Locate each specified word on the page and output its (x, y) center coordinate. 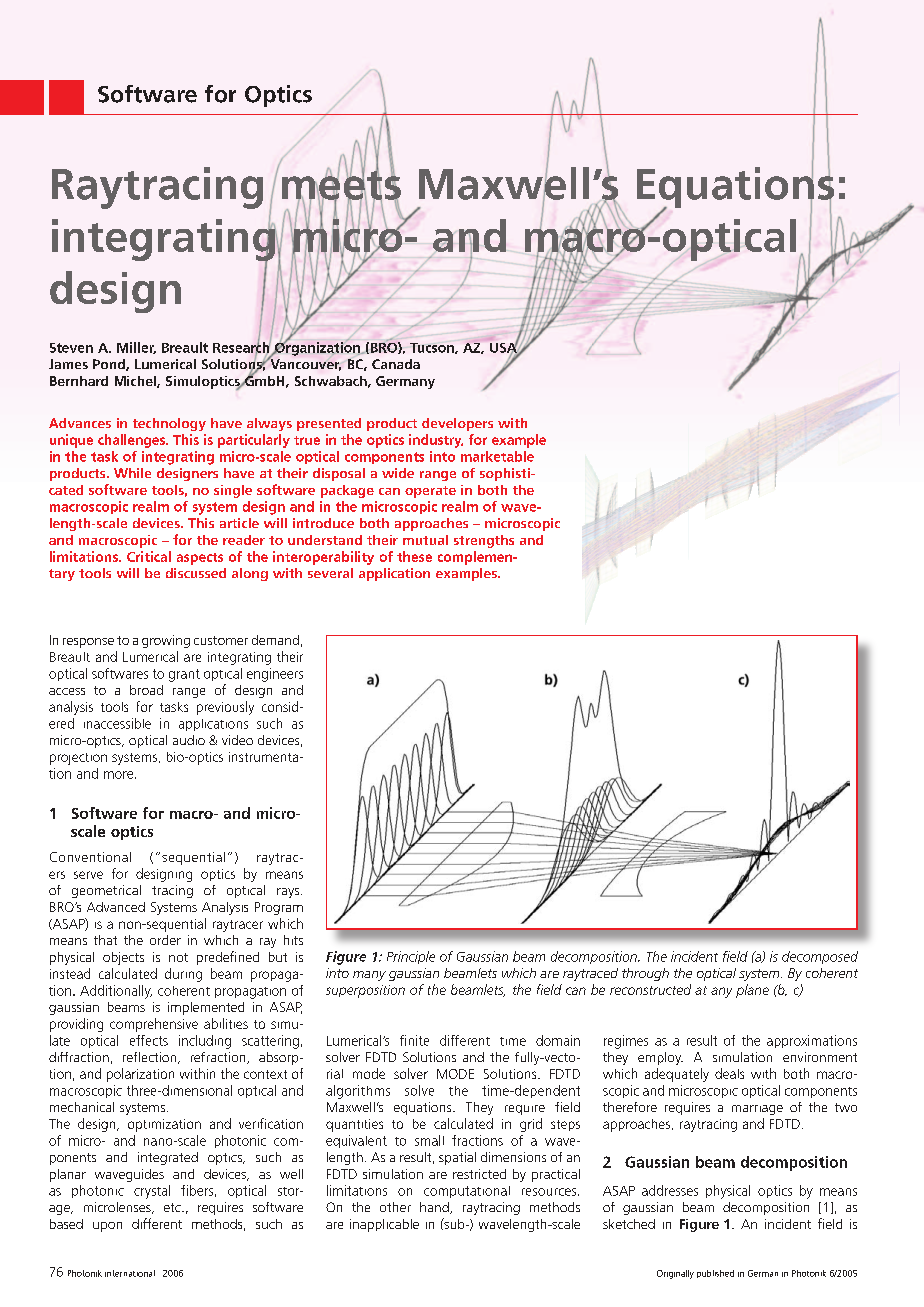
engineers (275, 675)
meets (341, 185)
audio (189, 740)
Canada (396, 364)
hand (435, 1208)
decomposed (820, 957)
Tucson (433, 348)
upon (107, 1227)
